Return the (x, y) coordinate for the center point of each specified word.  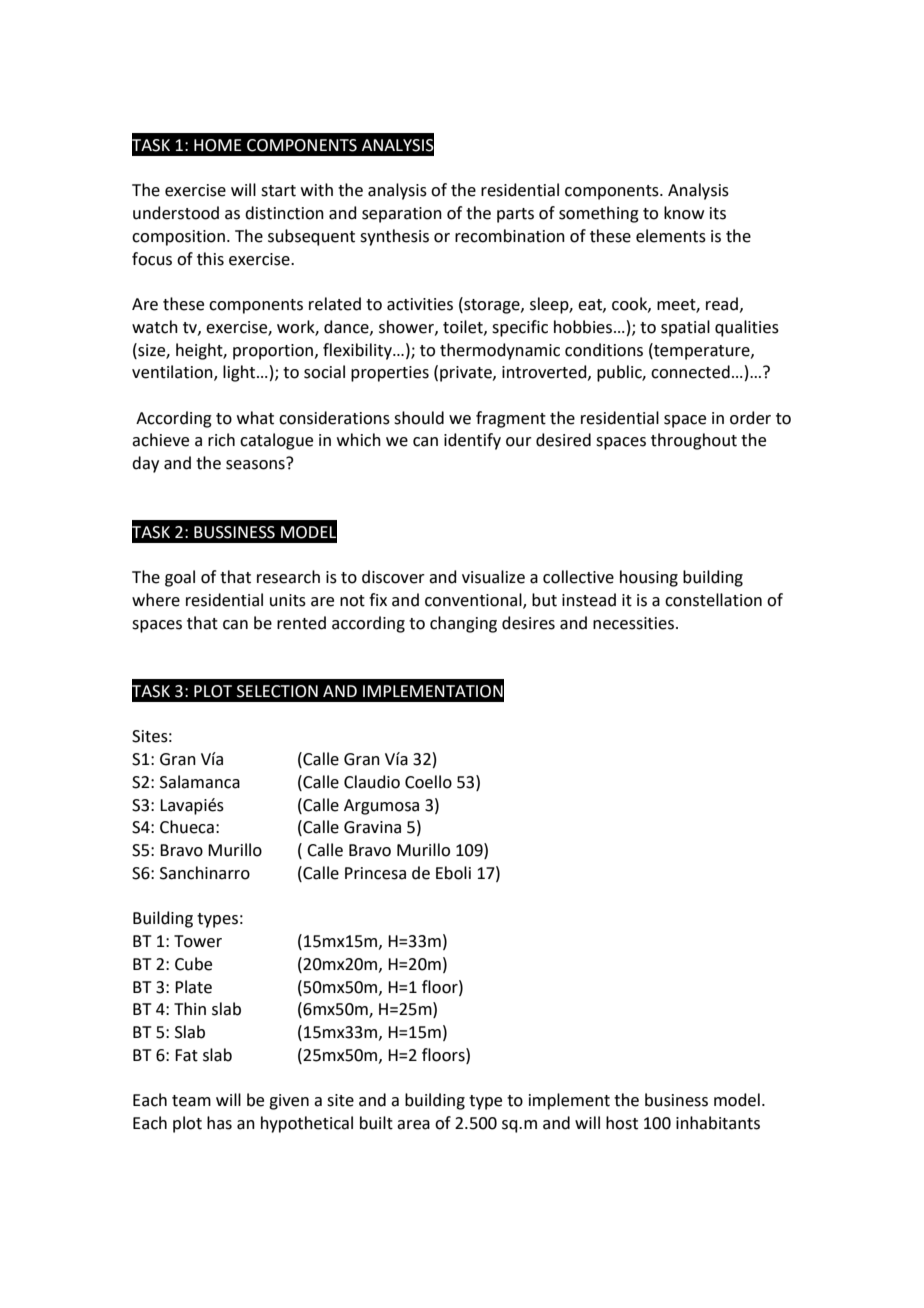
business (676, 1100)
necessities (633, 623)
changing (463, 624)
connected (690, 372)
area (413, 1125)
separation (402, 215)
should (419, 418)
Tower (198, 941)
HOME (218, 145)
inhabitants (718, 1123)
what (255, 418)
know (684, 213)
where (156, 600)
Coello (428, 782)
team (191, 1101)
